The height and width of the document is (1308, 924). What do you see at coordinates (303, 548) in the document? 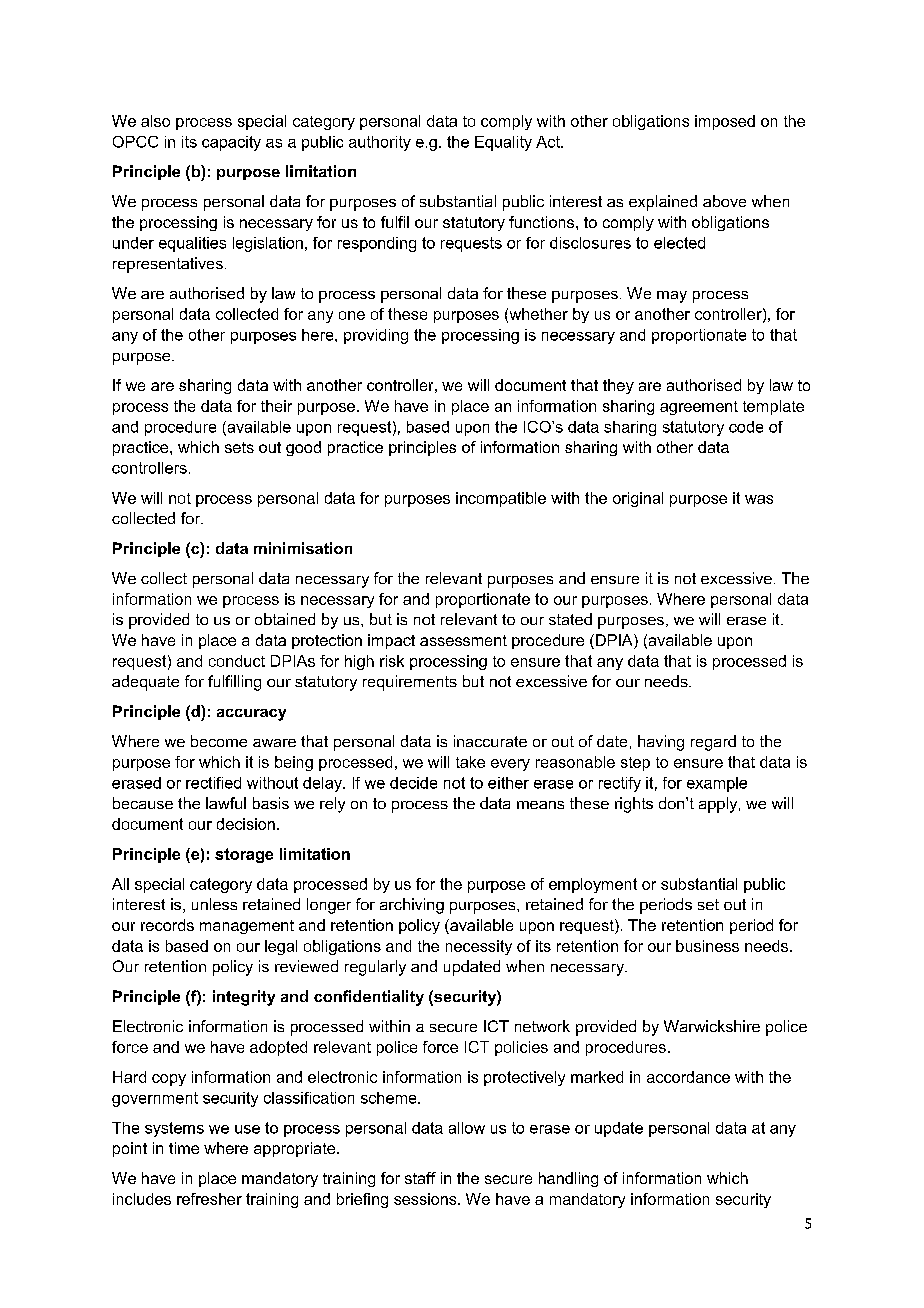
I see `minimisation` at bounding box center [303, 548].
